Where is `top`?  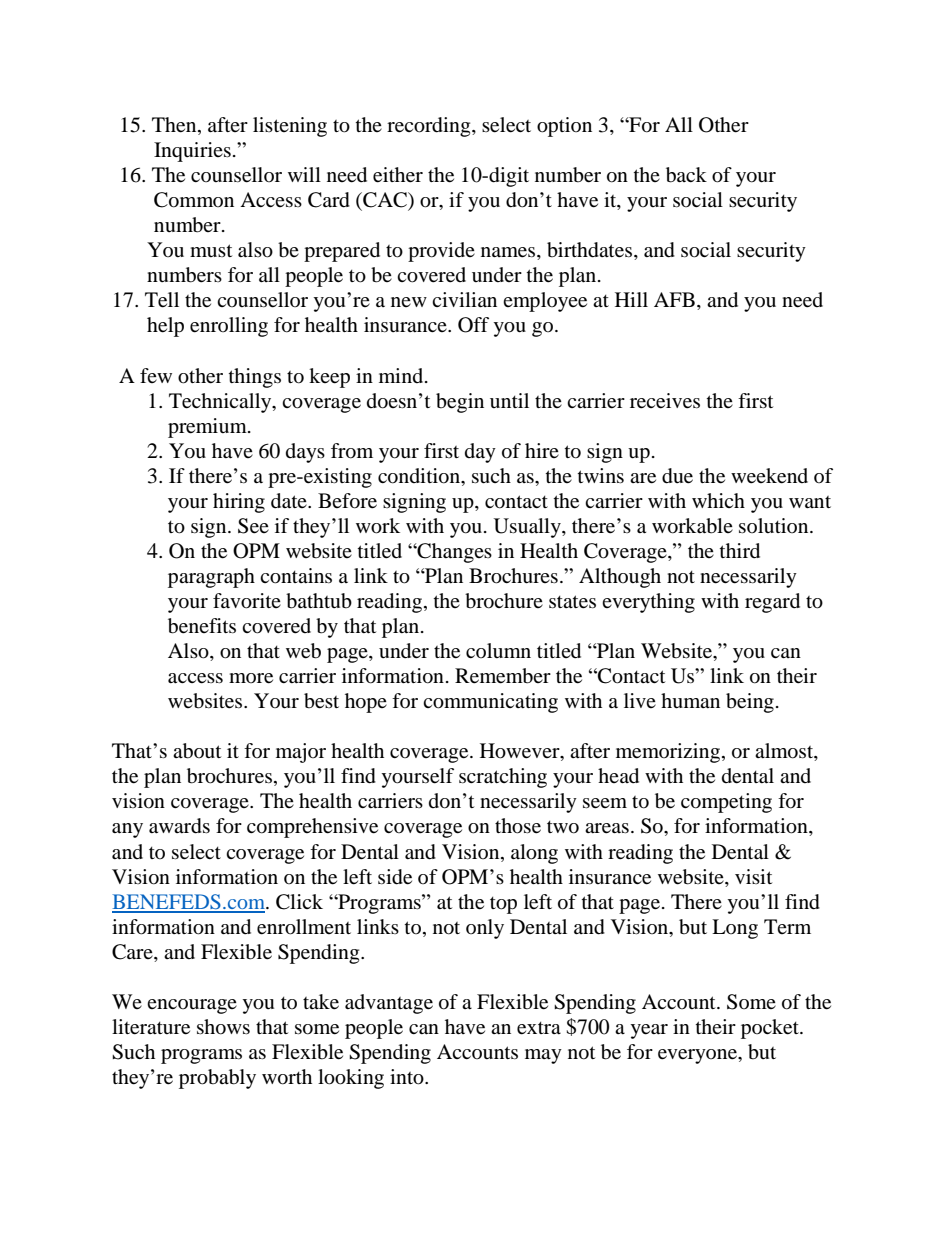
top is located at coordinates (503, 905).
